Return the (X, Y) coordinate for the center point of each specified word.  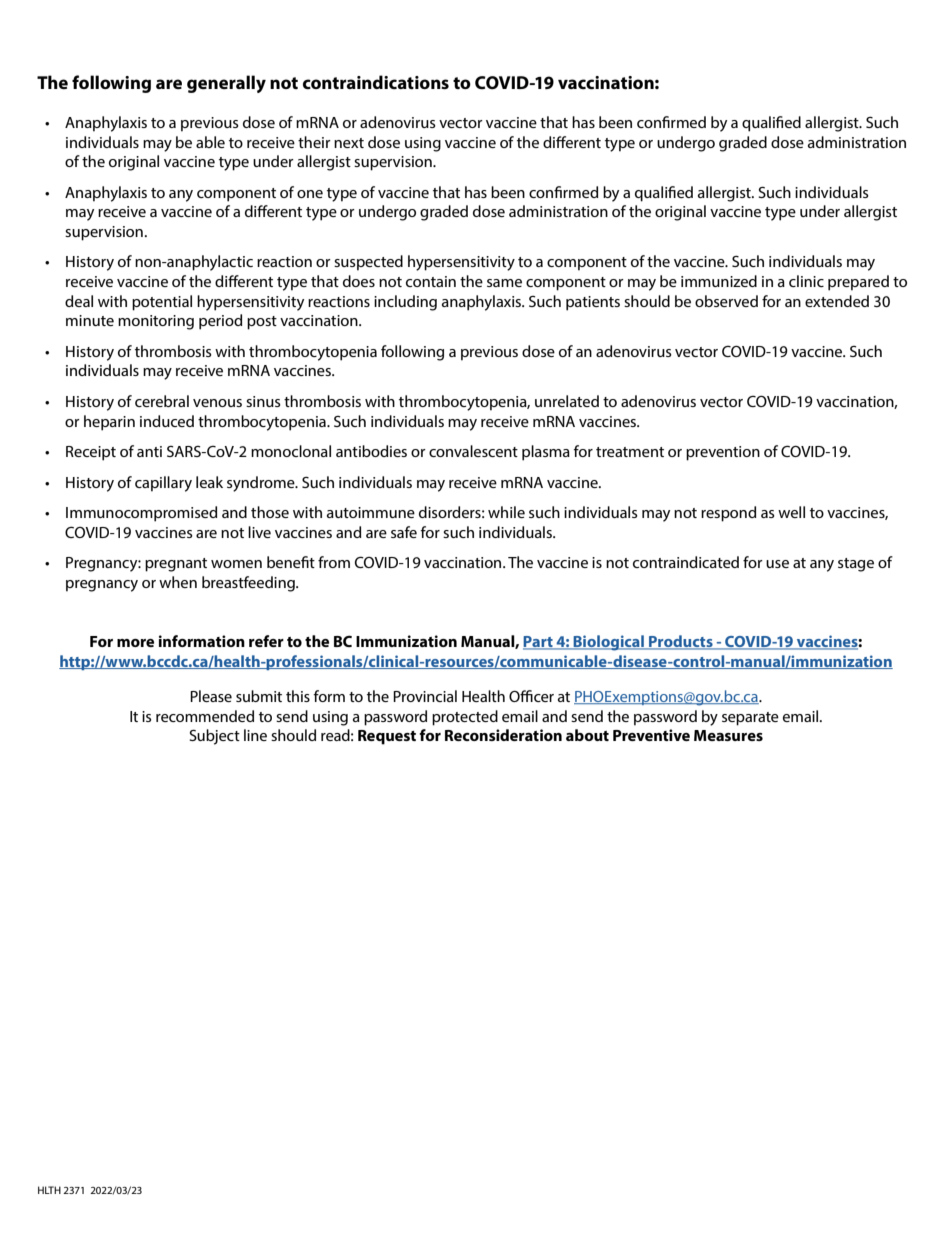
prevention (723, 453)
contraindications (376, 82)
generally (226, 84)
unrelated (567, 401)
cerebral (162, 401)
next (349, 143)
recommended (205, 716)
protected (465, 718)
